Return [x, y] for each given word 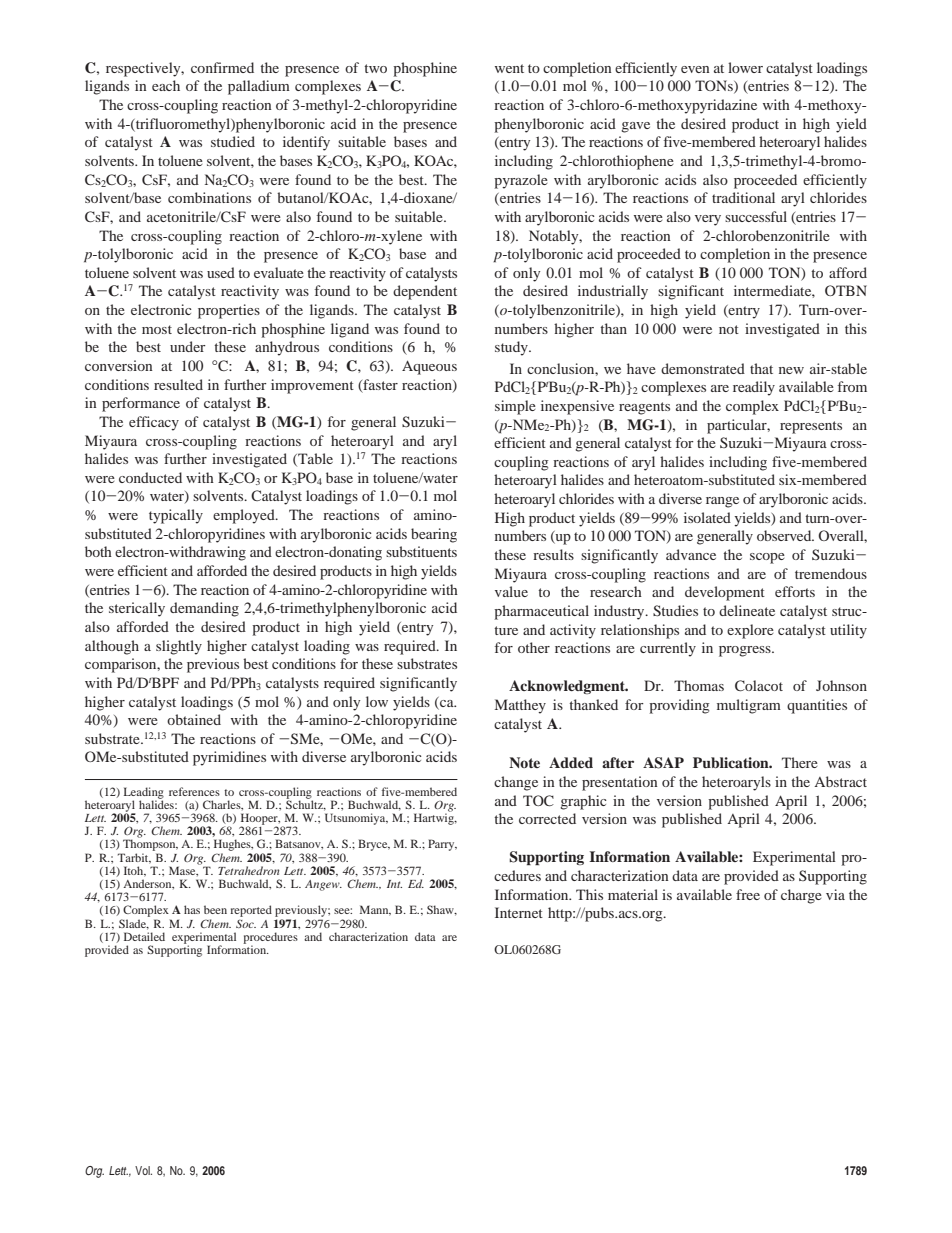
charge [801, 896]
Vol [143, 1170]
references [194, 791]
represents [811, 427]
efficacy [154, 423]
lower [745, 67]
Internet [519, 912]
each [166, 85]
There [800, 762]
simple [515, 407]
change [516, 783]
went [509, 68]
